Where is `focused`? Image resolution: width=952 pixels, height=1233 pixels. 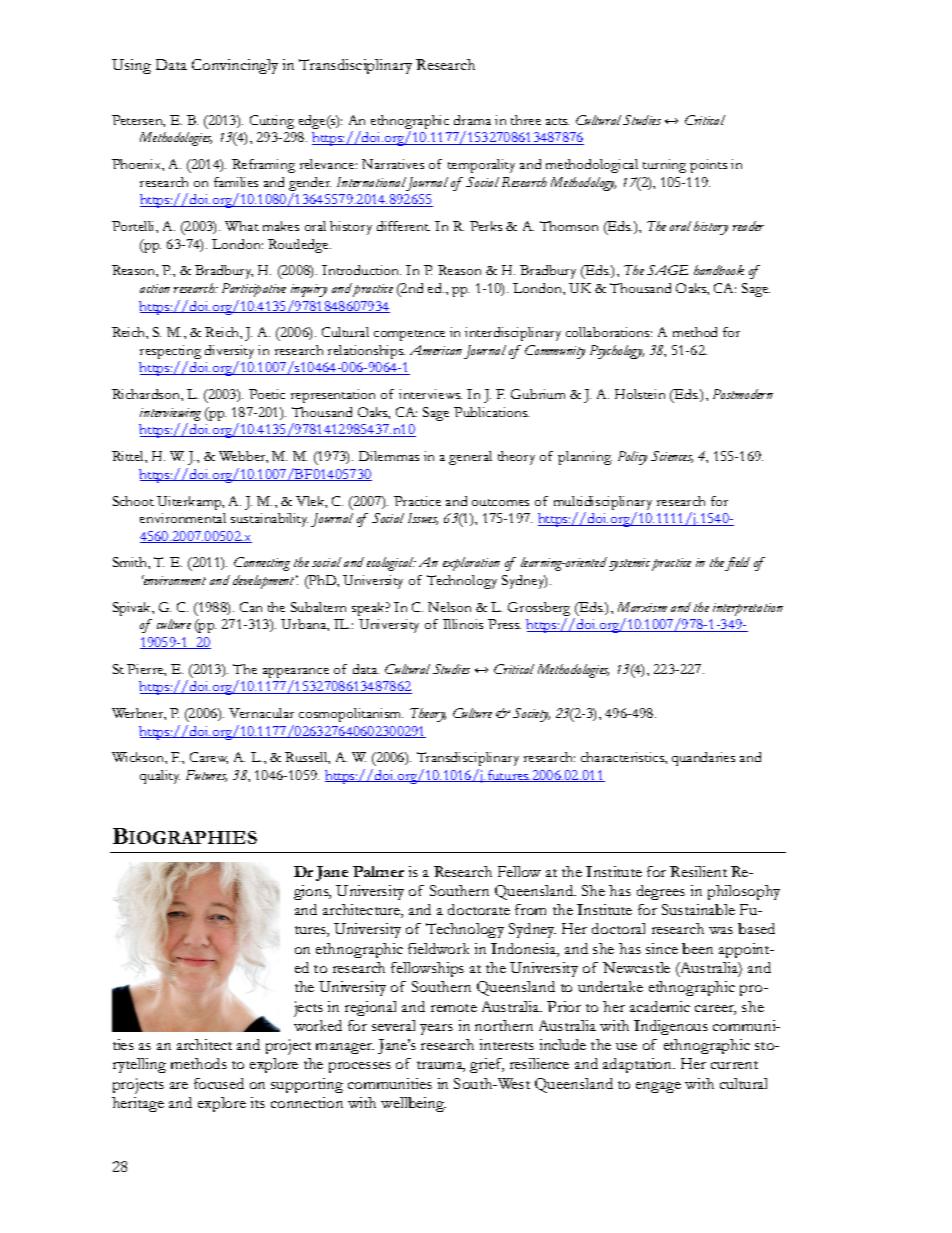
focused is located at coordinates (219, 1083).
